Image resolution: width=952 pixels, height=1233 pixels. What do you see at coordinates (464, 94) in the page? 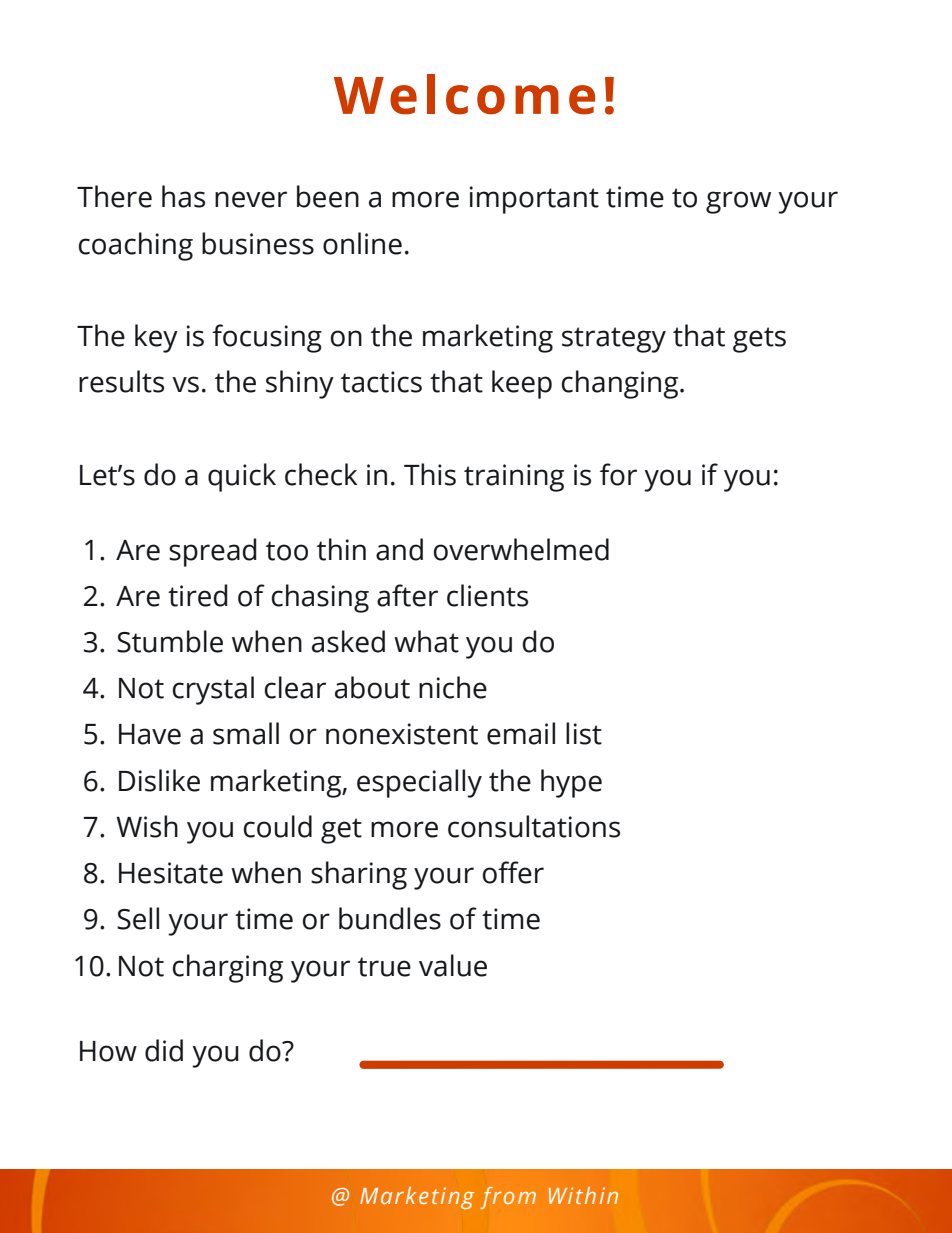
I see `Welcome` at bounding box center [464, 94].
